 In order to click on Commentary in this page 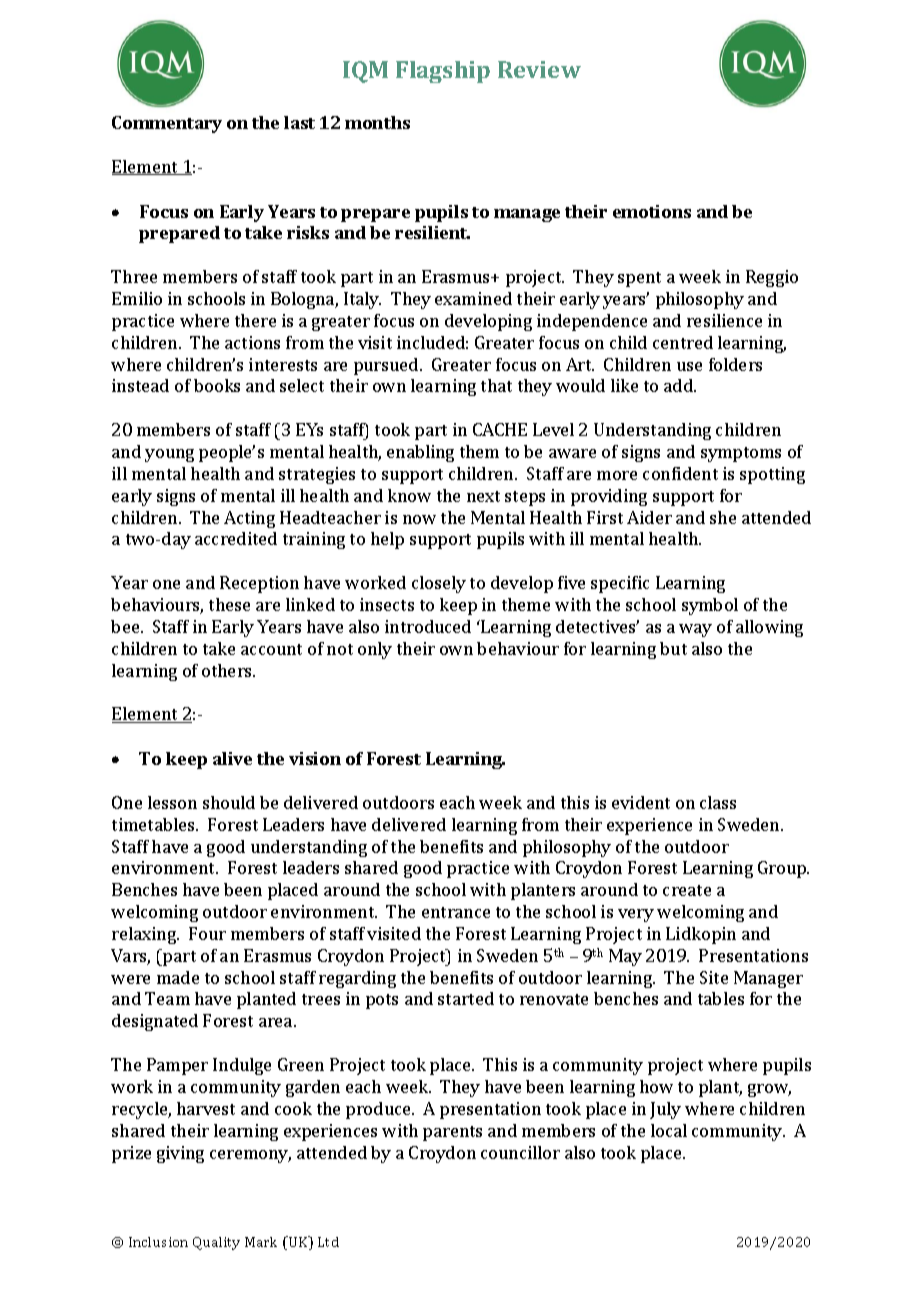, I will do `click(167, 124)`.
